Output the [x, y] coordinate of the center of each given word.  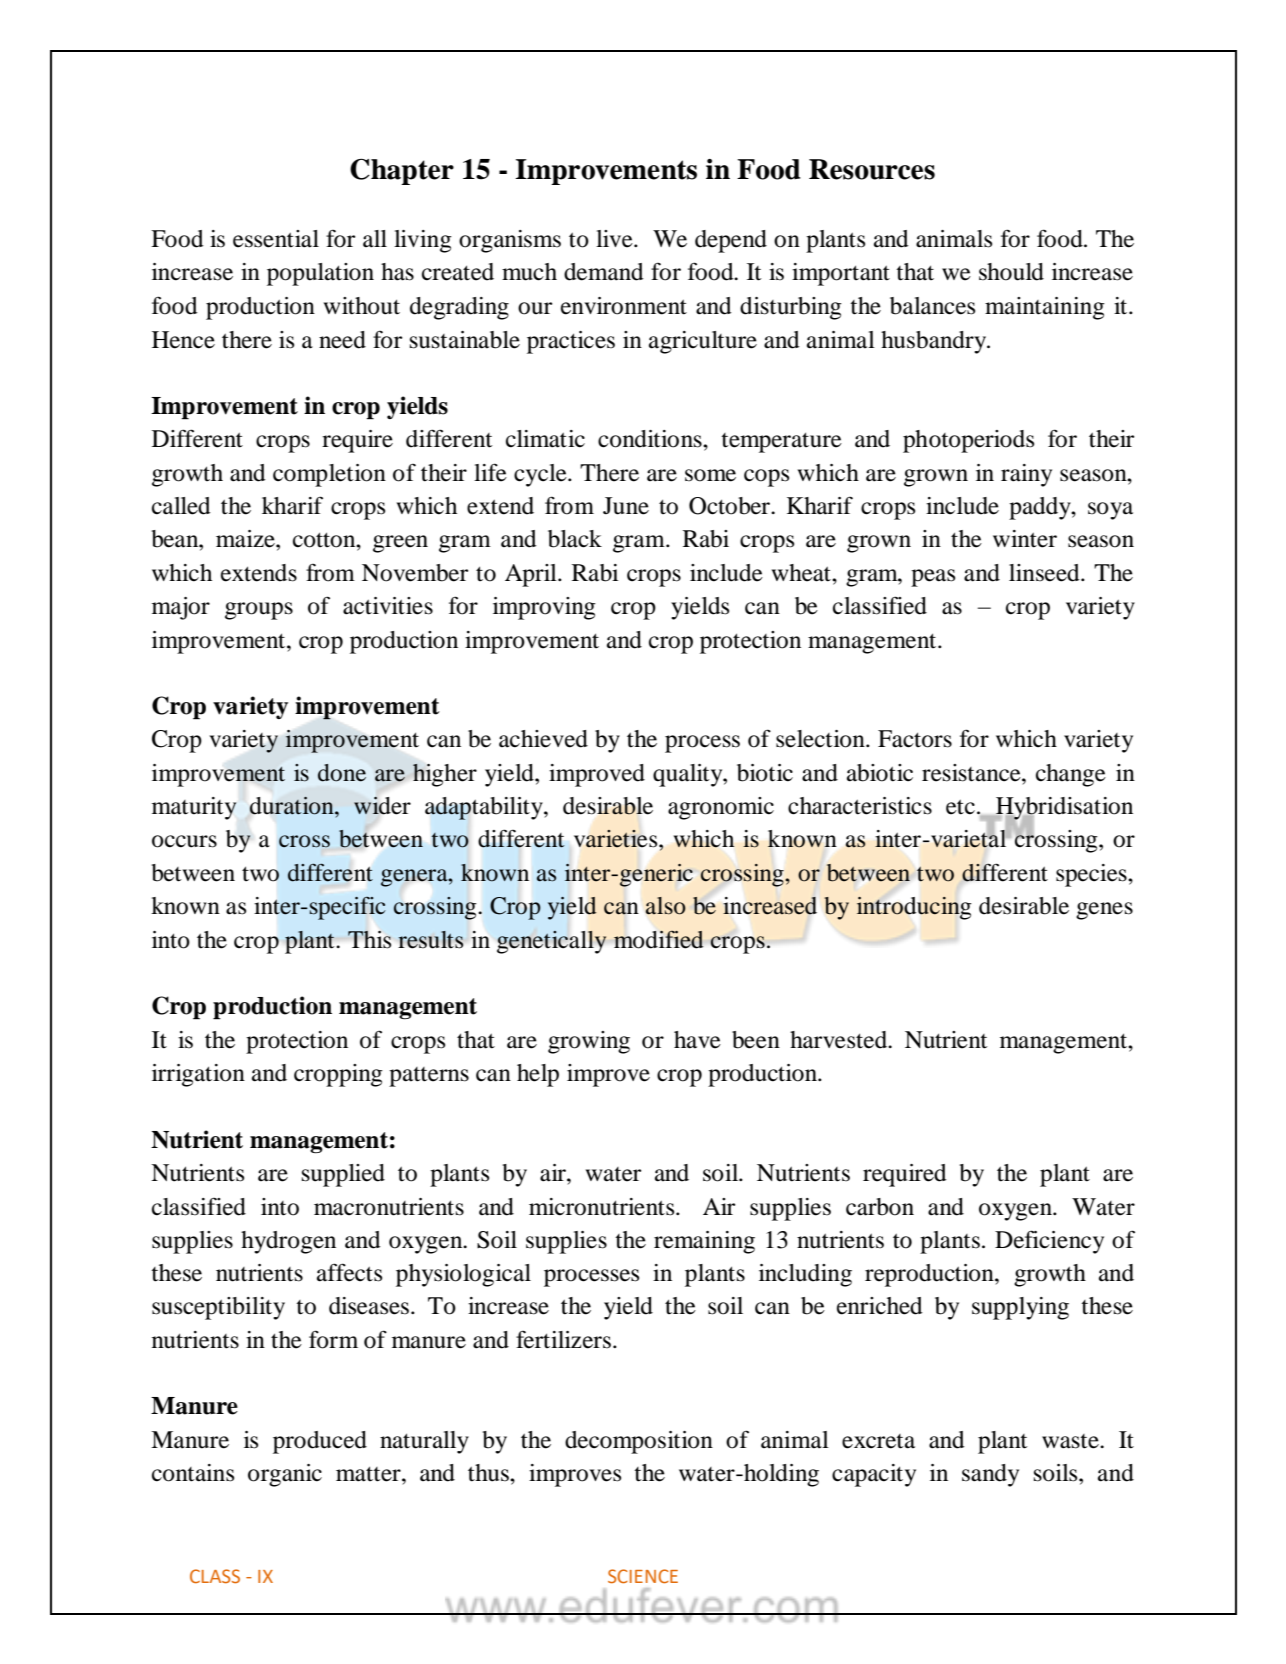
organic [285, 1475]
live [615, 239]
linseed [1045, 573]
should [1011, 272]
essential [276, 239]
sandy [990, 1475]
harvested [840, 1040]
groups [259, 611]
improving [544, 608]
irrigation [198, 1075]
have [697, 1040]
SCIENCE [643, 1576]
